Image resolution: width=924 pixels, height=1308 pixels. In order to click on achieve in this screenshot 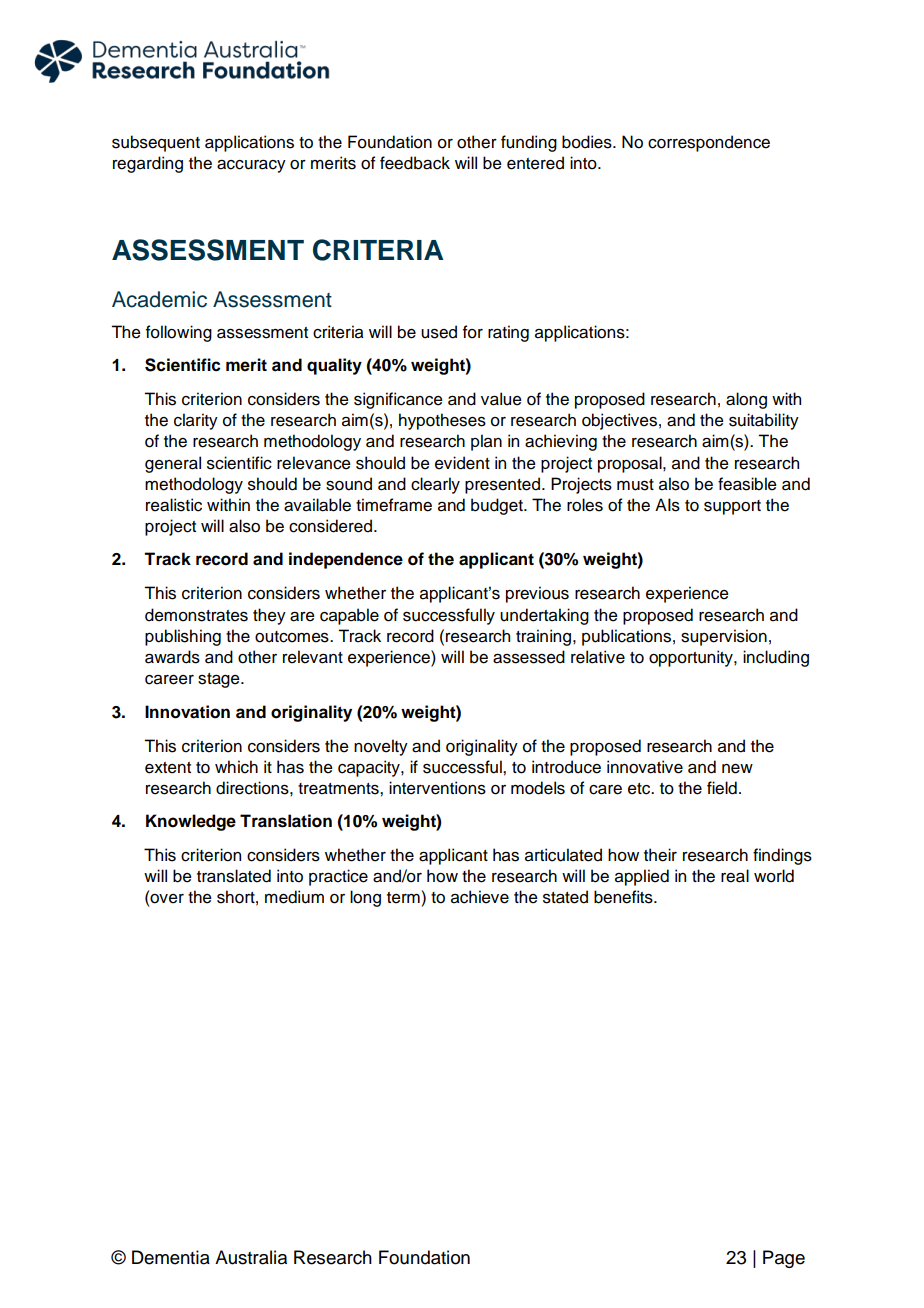, I will do `click(480, 897)`.
